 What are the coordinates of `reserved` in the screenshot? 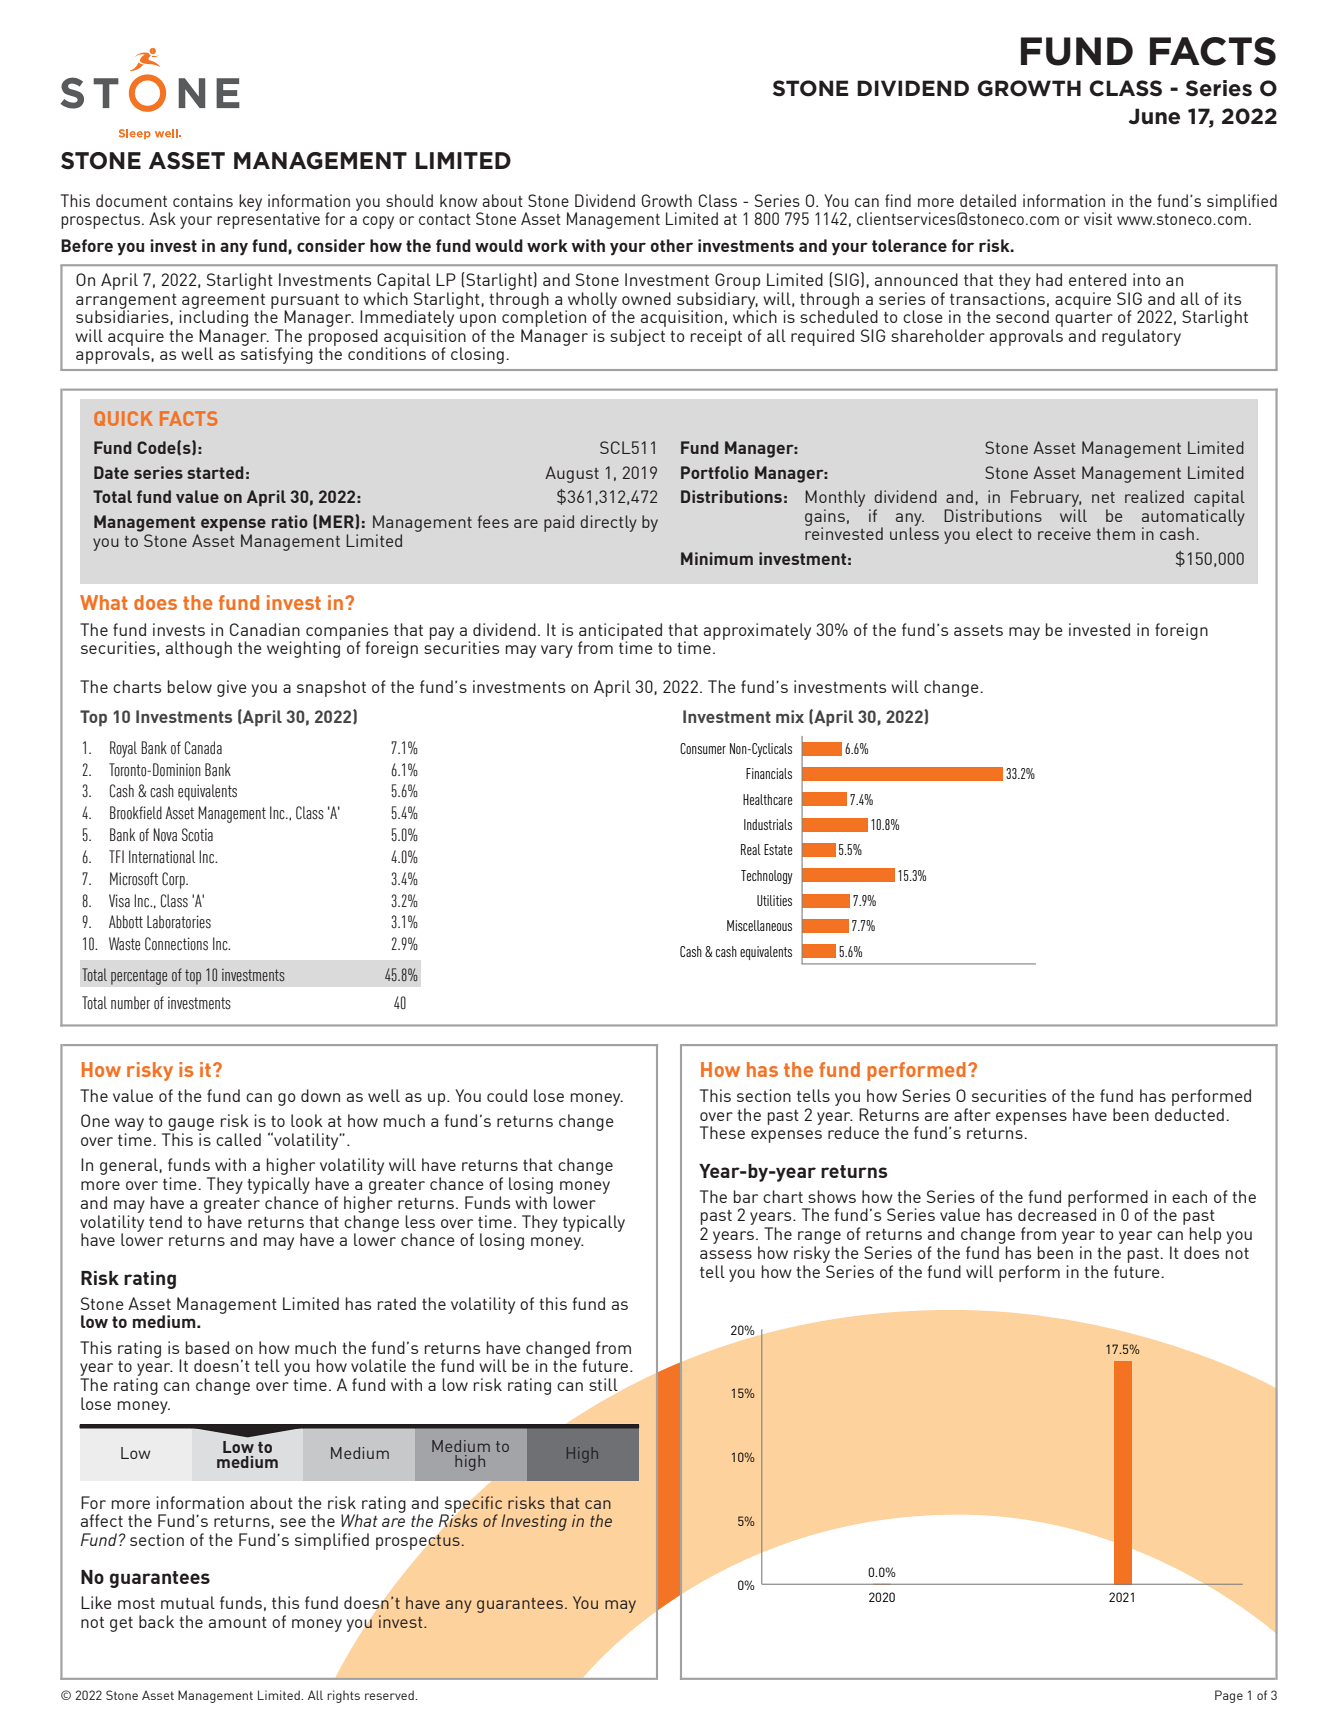 It's located at (390, 1695).
